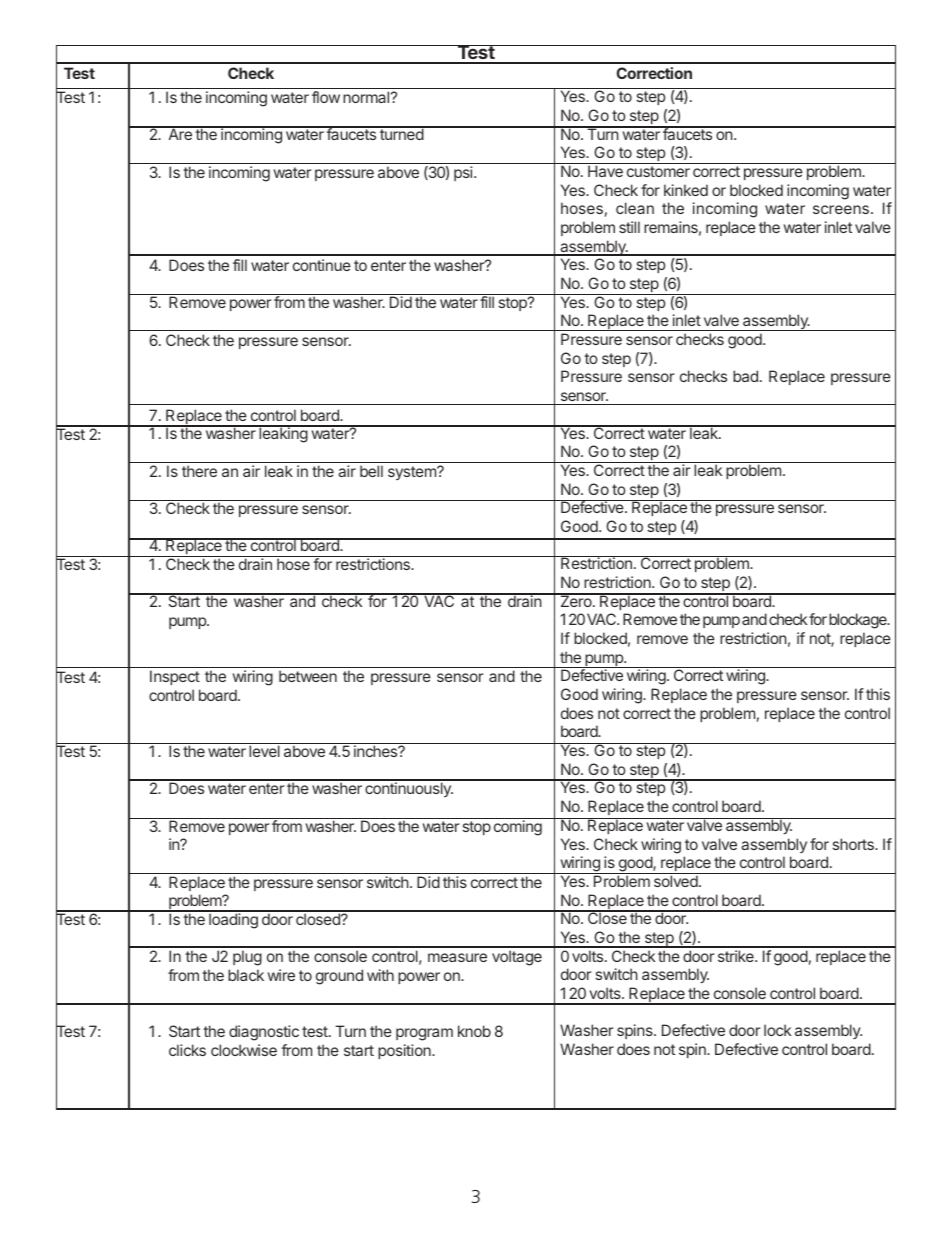 Image resolution: width=952 pixels, height=1233 pixels. What do you see at coordinates (199, 471) in the screenshot?
I see `there` at bounding box center [199, 471].
